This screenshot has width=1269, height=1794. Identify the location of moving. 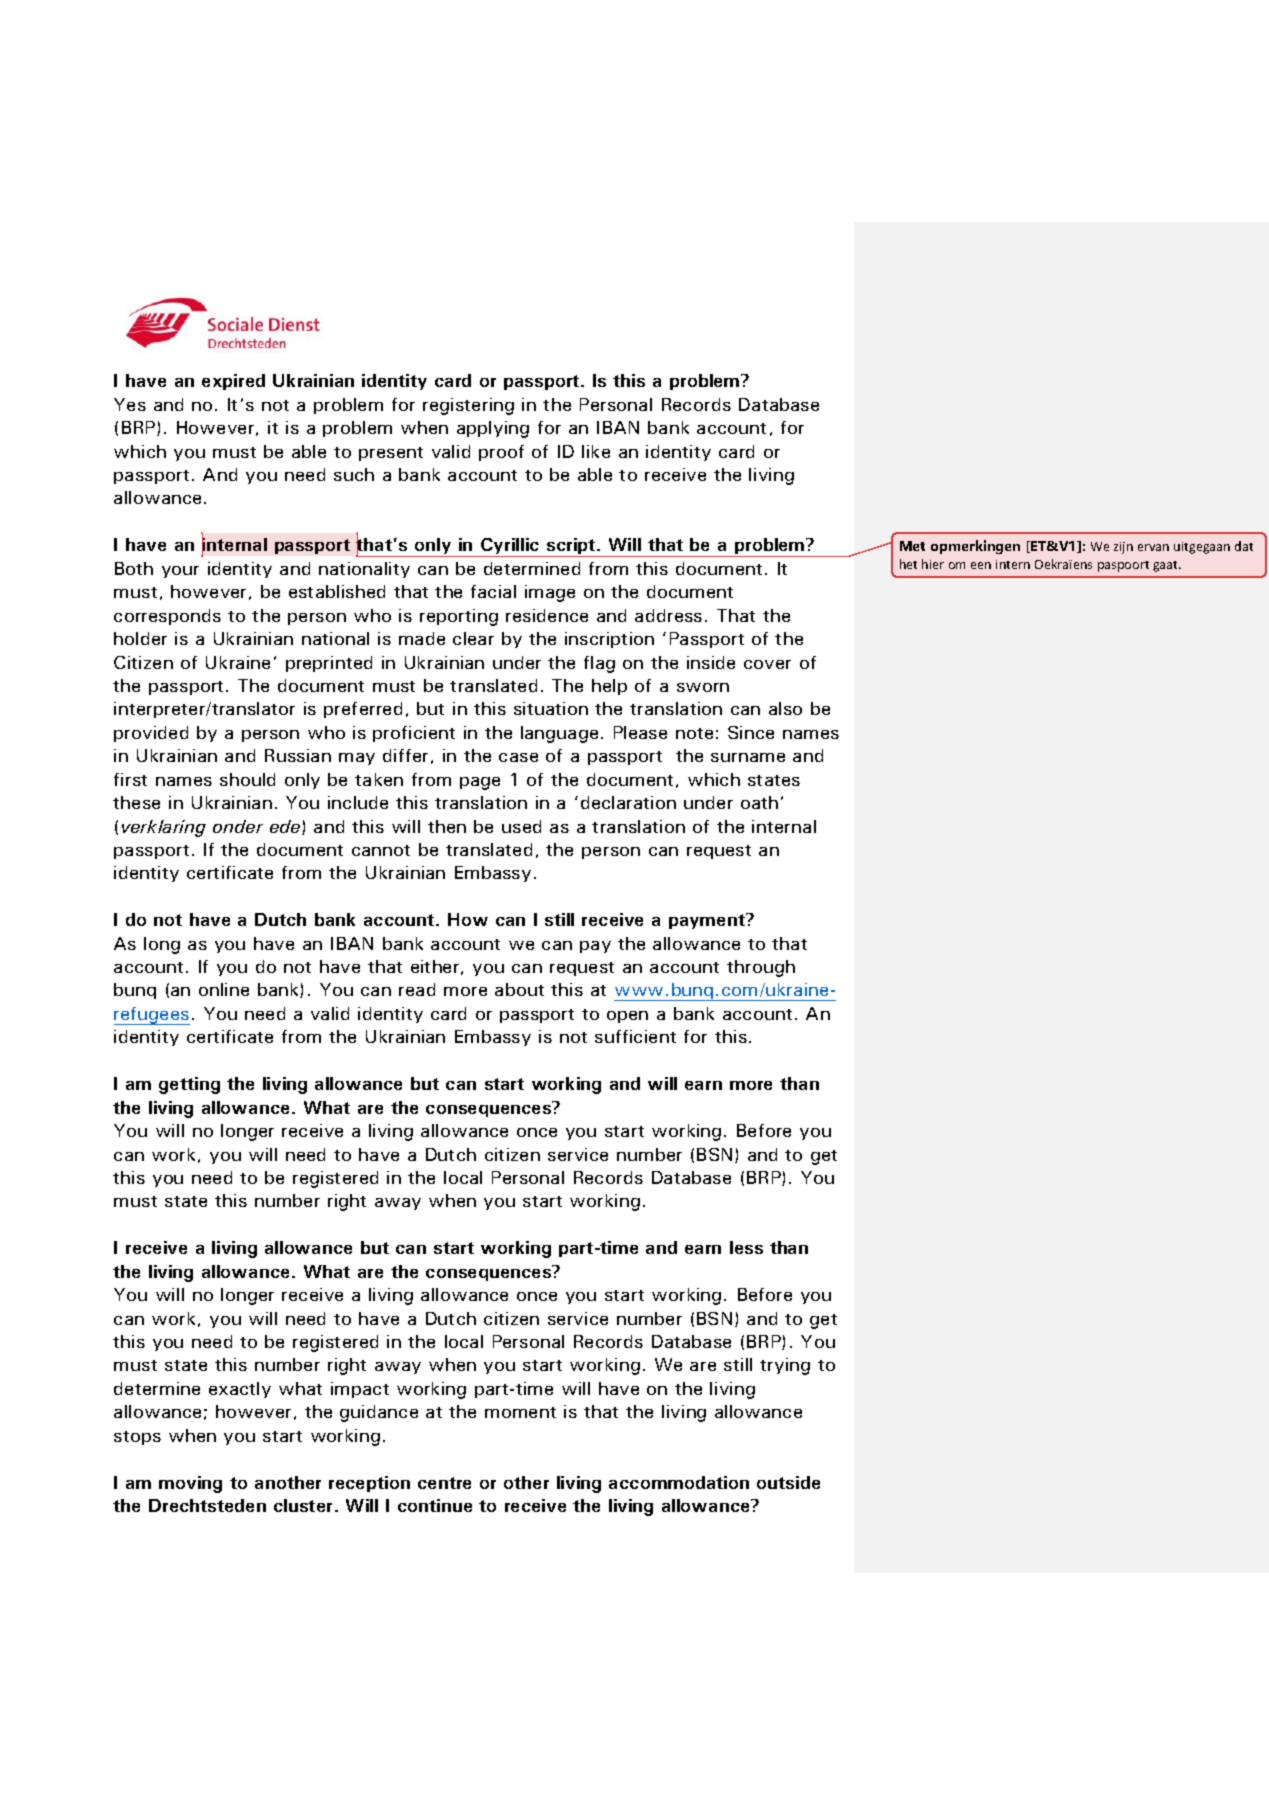
(190, 1484).
